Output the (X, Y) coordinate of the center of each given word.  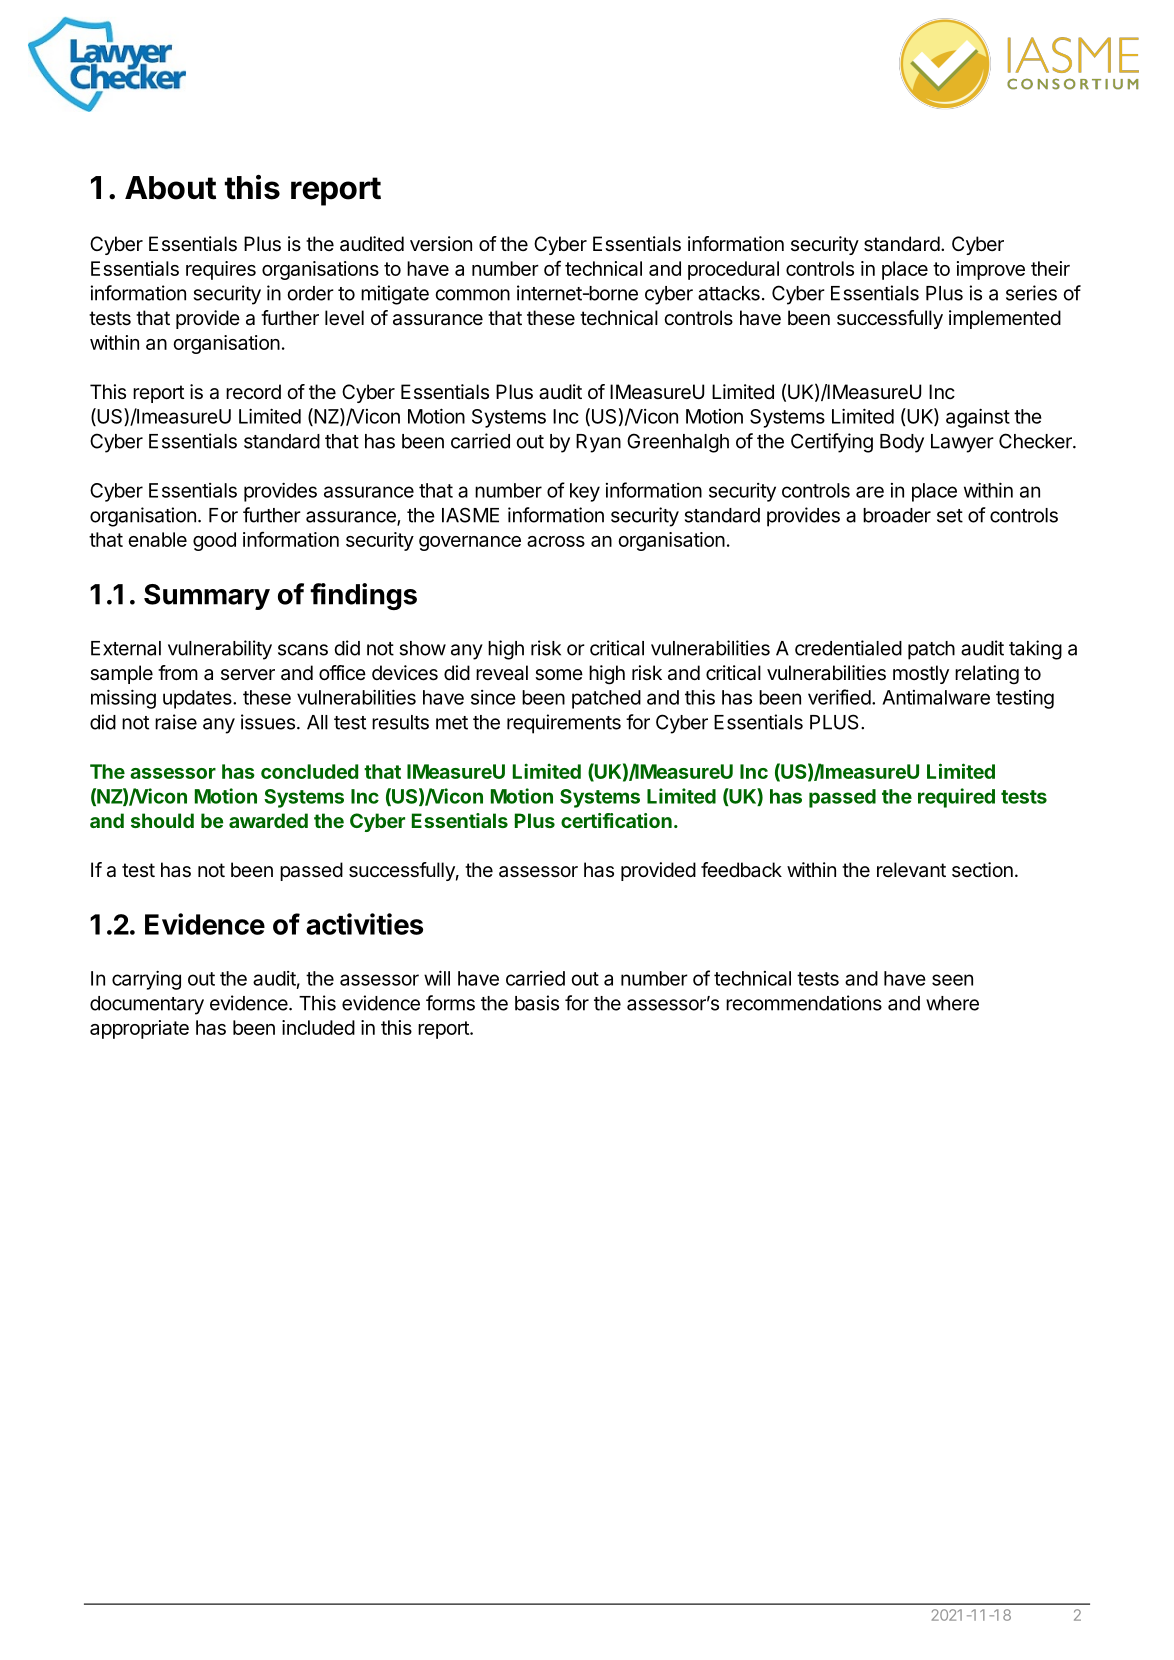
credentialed (848, 648)
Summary (207, 597)
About (170, 188)
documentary (147, 1005)
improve (991, 270)
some (559, 675)
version (441, 244)
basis (537, 1003)
